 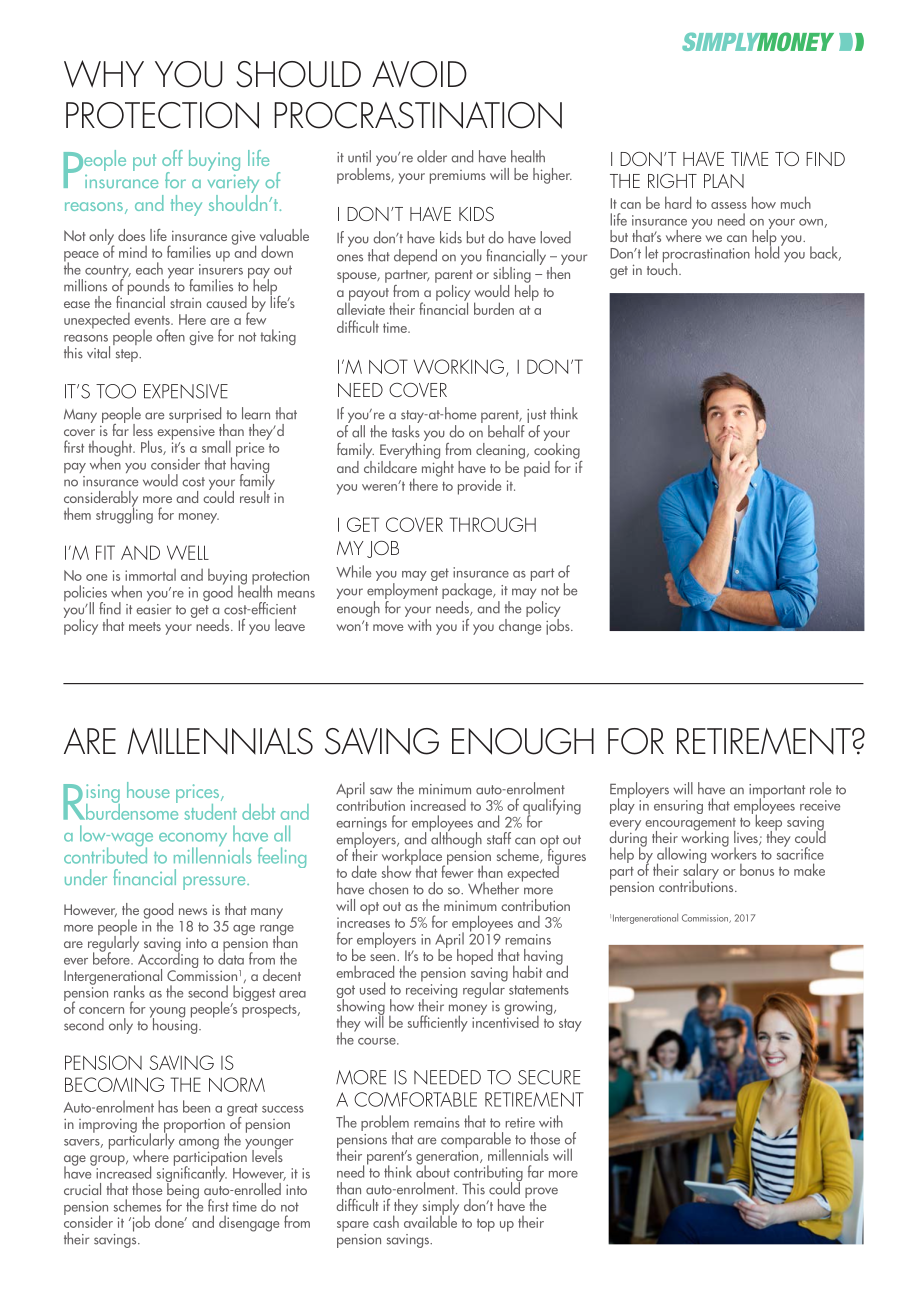 I want to click on move, so click(x=388, y=627).
